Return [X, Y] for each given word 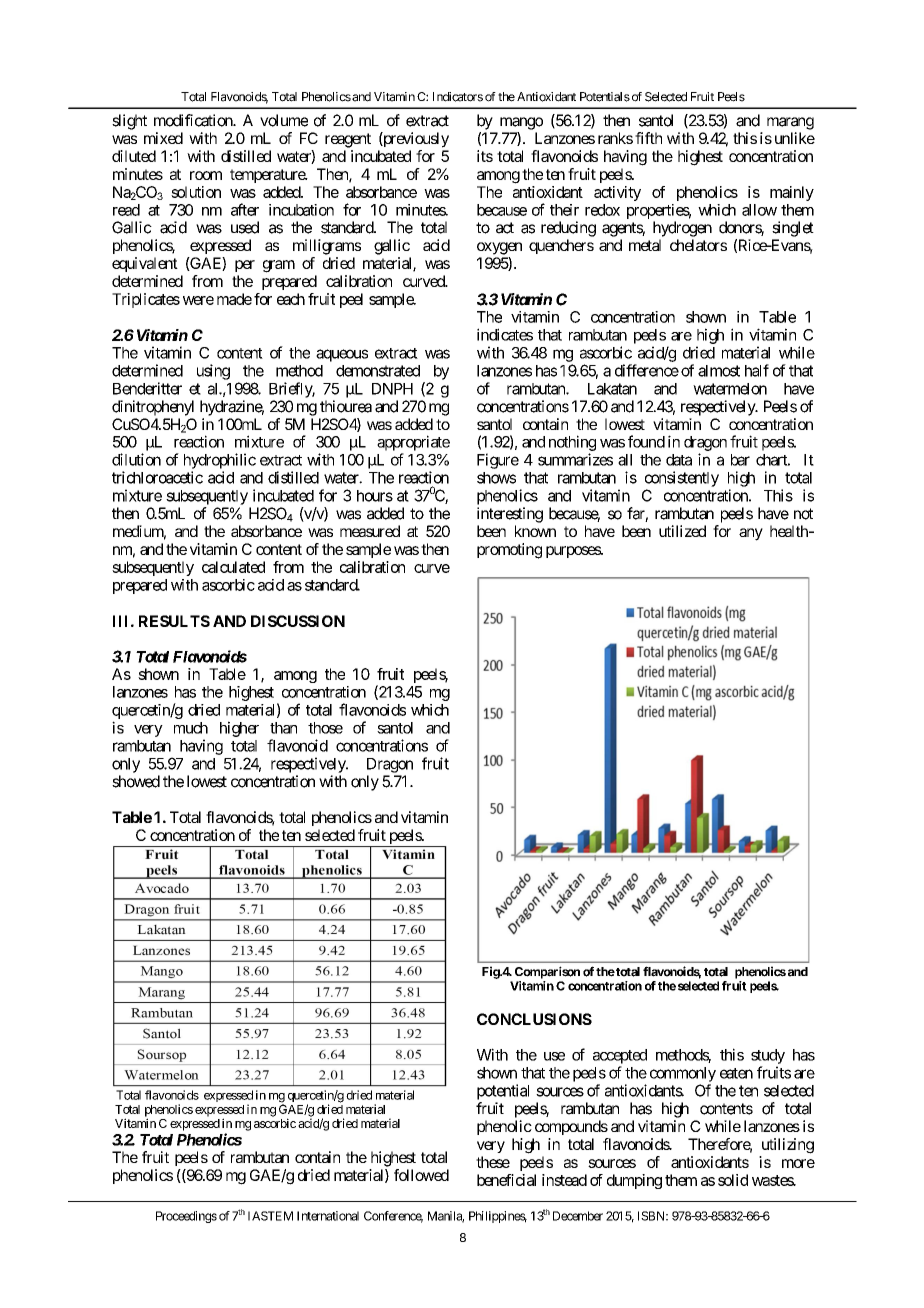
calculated [233, 567]
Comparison [547, 972]
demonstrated [378, 371]
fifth [648, 138]
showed [136, 781]
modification [194, 120]
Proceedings [186, 1217]
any [751, 534]
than [283, 728]
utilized [682, 531]
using [213, 372]
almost [719, 371]
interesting [510, 515]
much [191, 728]
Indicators [458, 97]
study [768, 1056]
